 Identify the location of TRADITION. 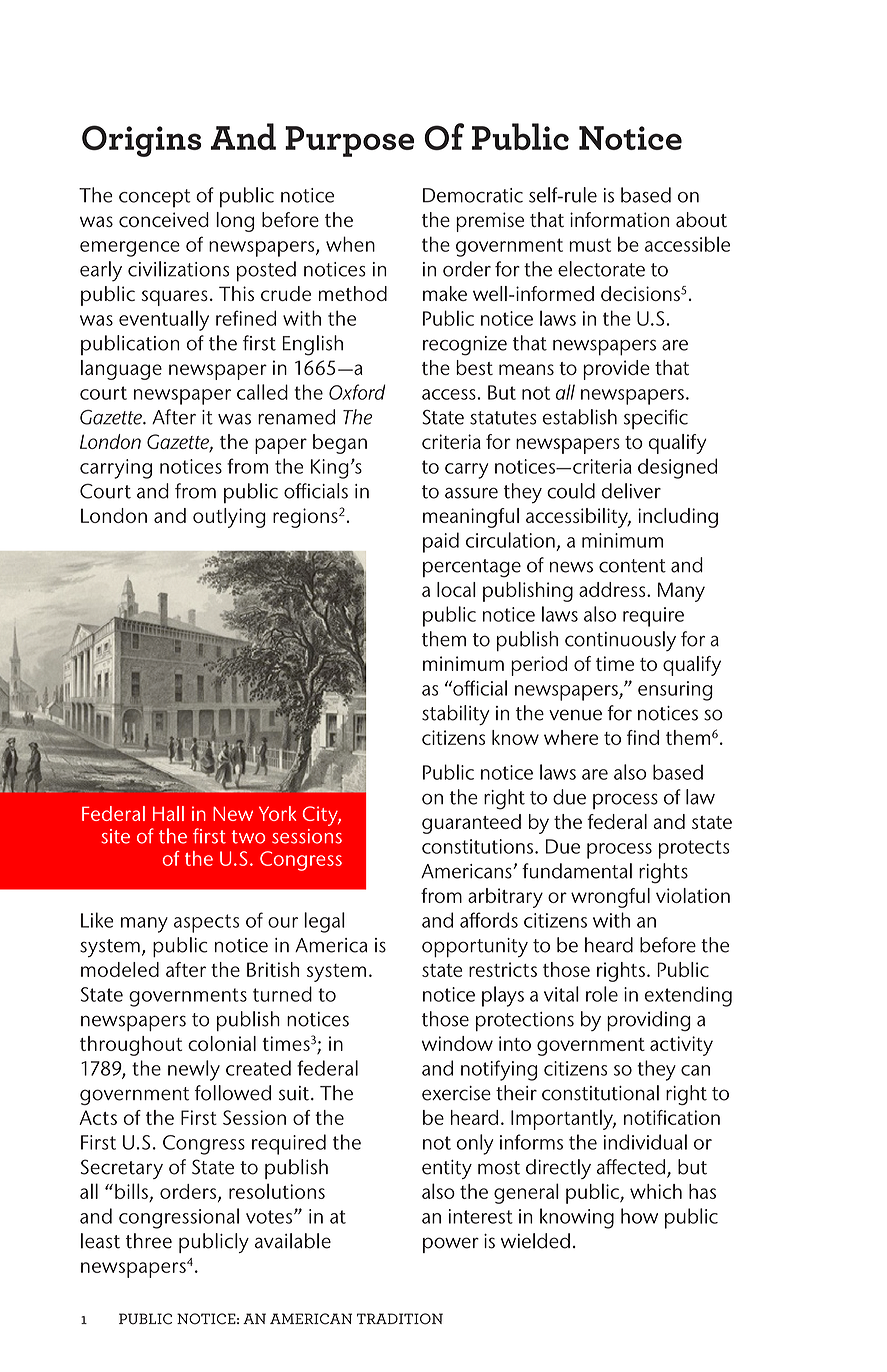
(400, 1319).
